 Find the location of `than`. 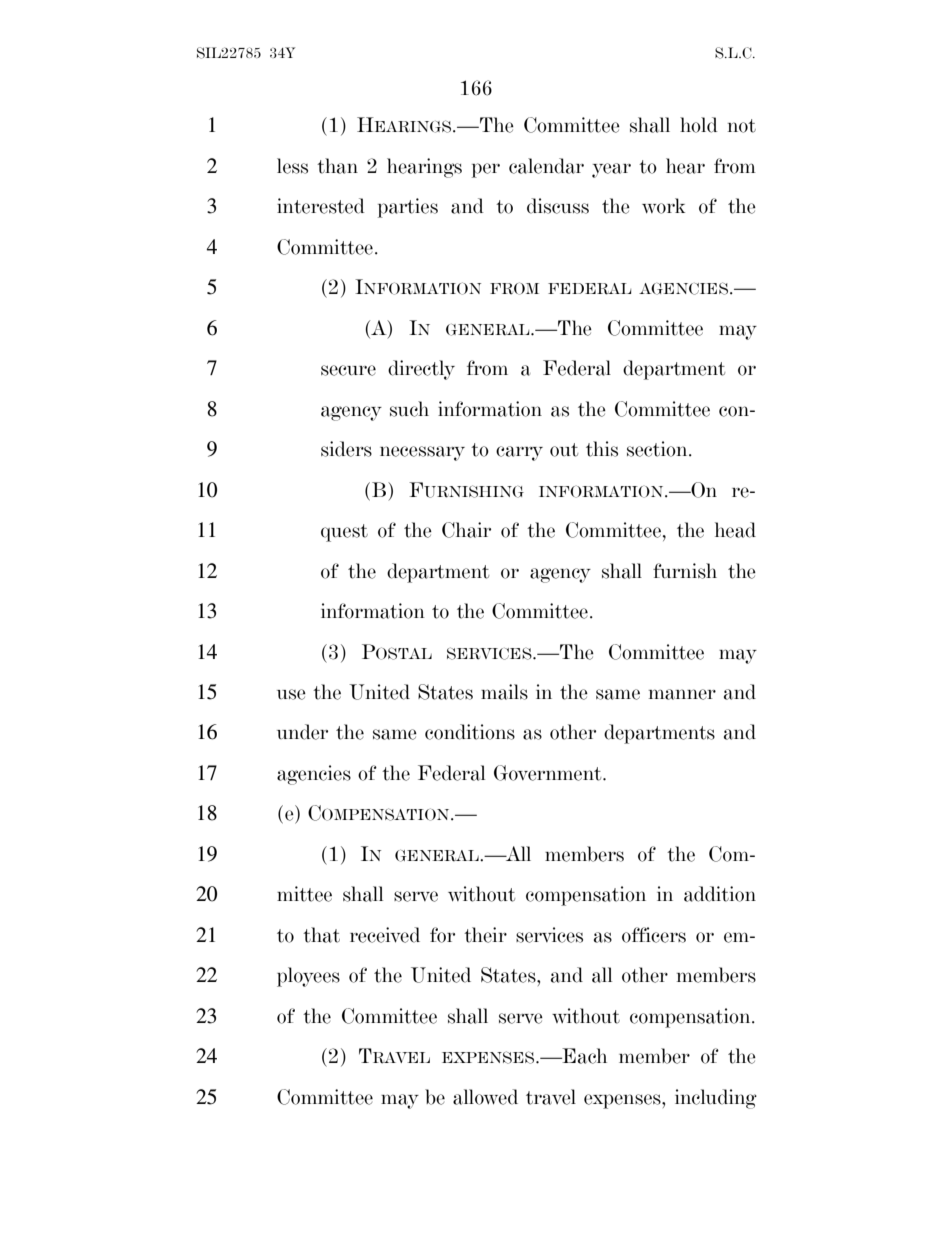

than is located at coordinates (337, 166).
